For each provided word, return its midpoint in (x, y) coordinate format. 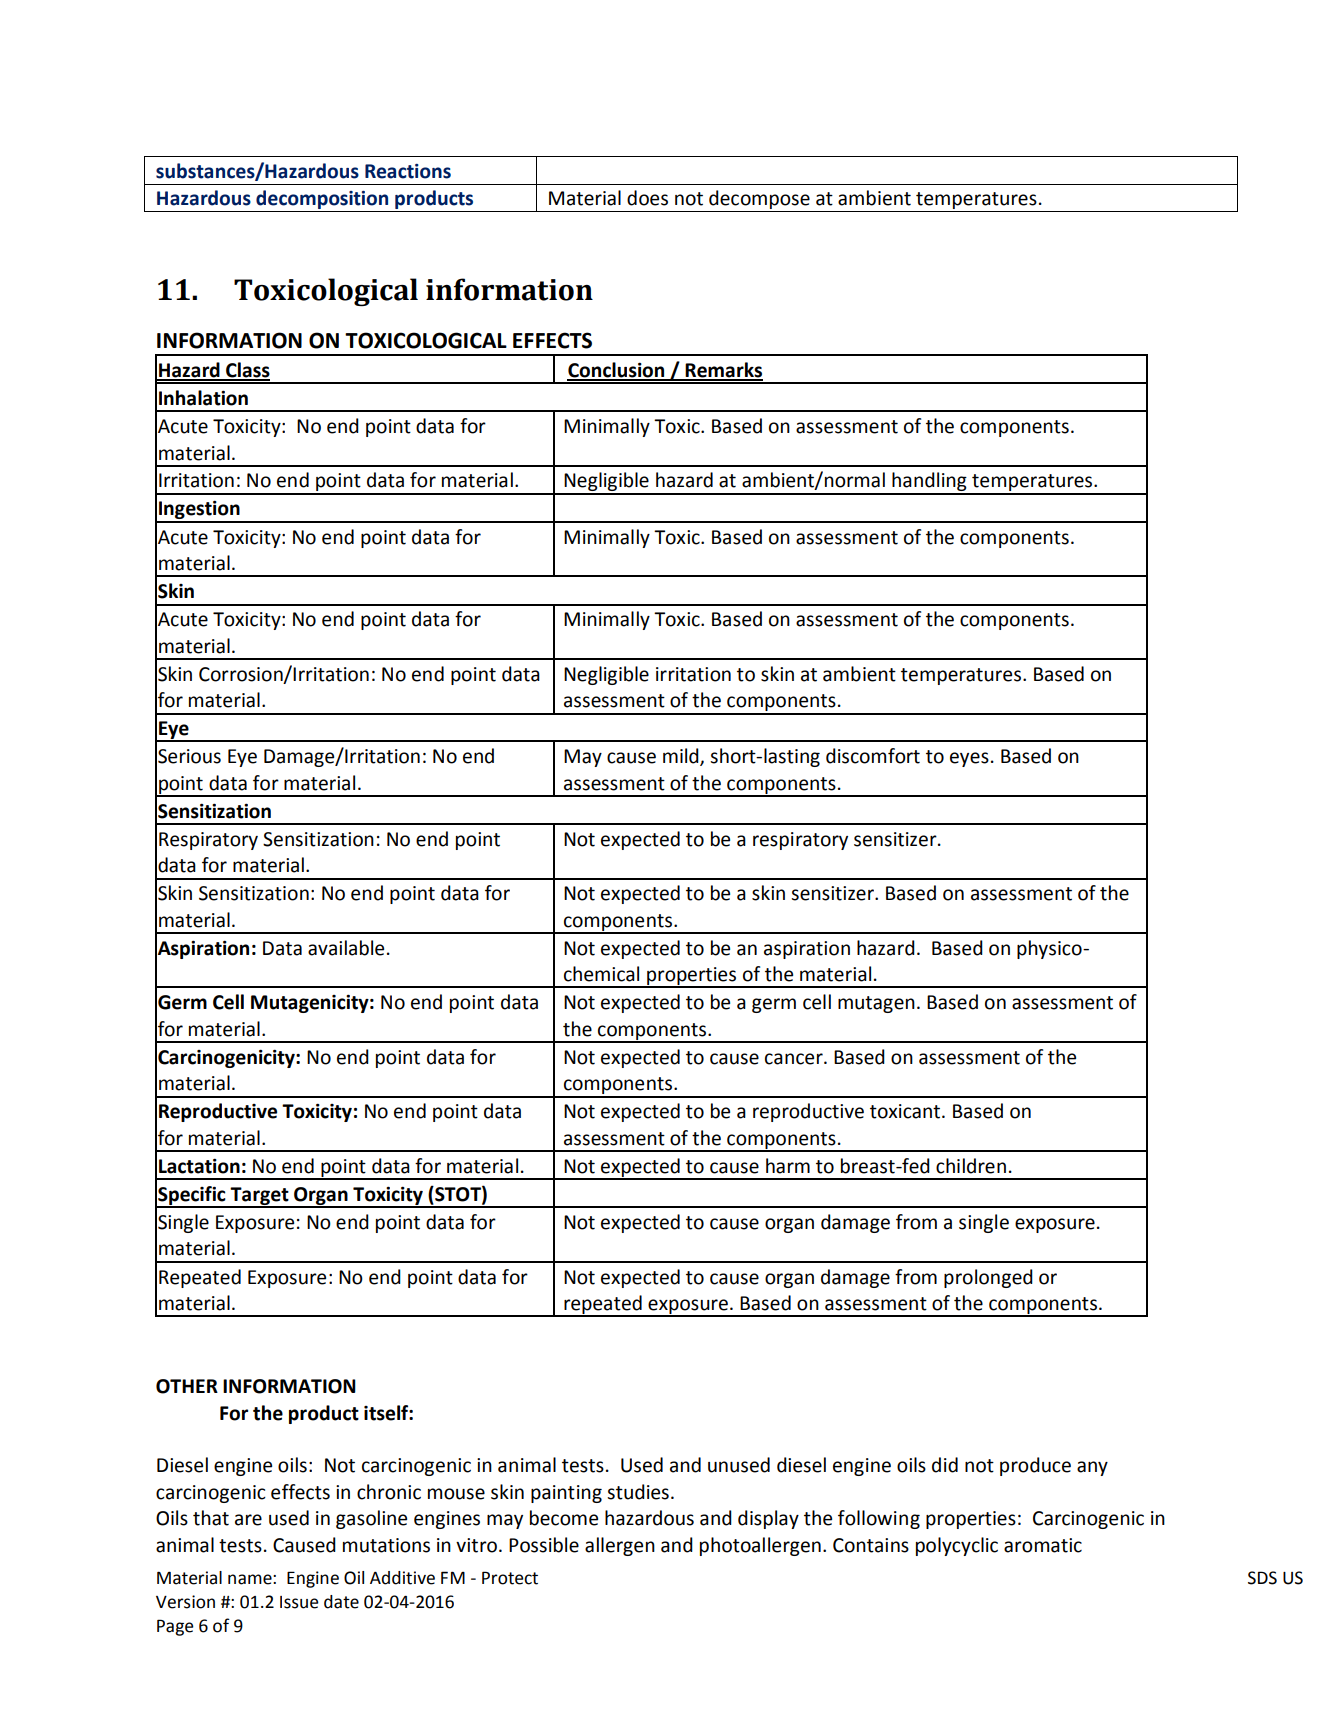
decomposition (322, 201)
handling (929, 483)
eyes (969, 759)
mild (682, 757)
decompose (759, 201)
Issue (299, 1602)
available (346, 948)
